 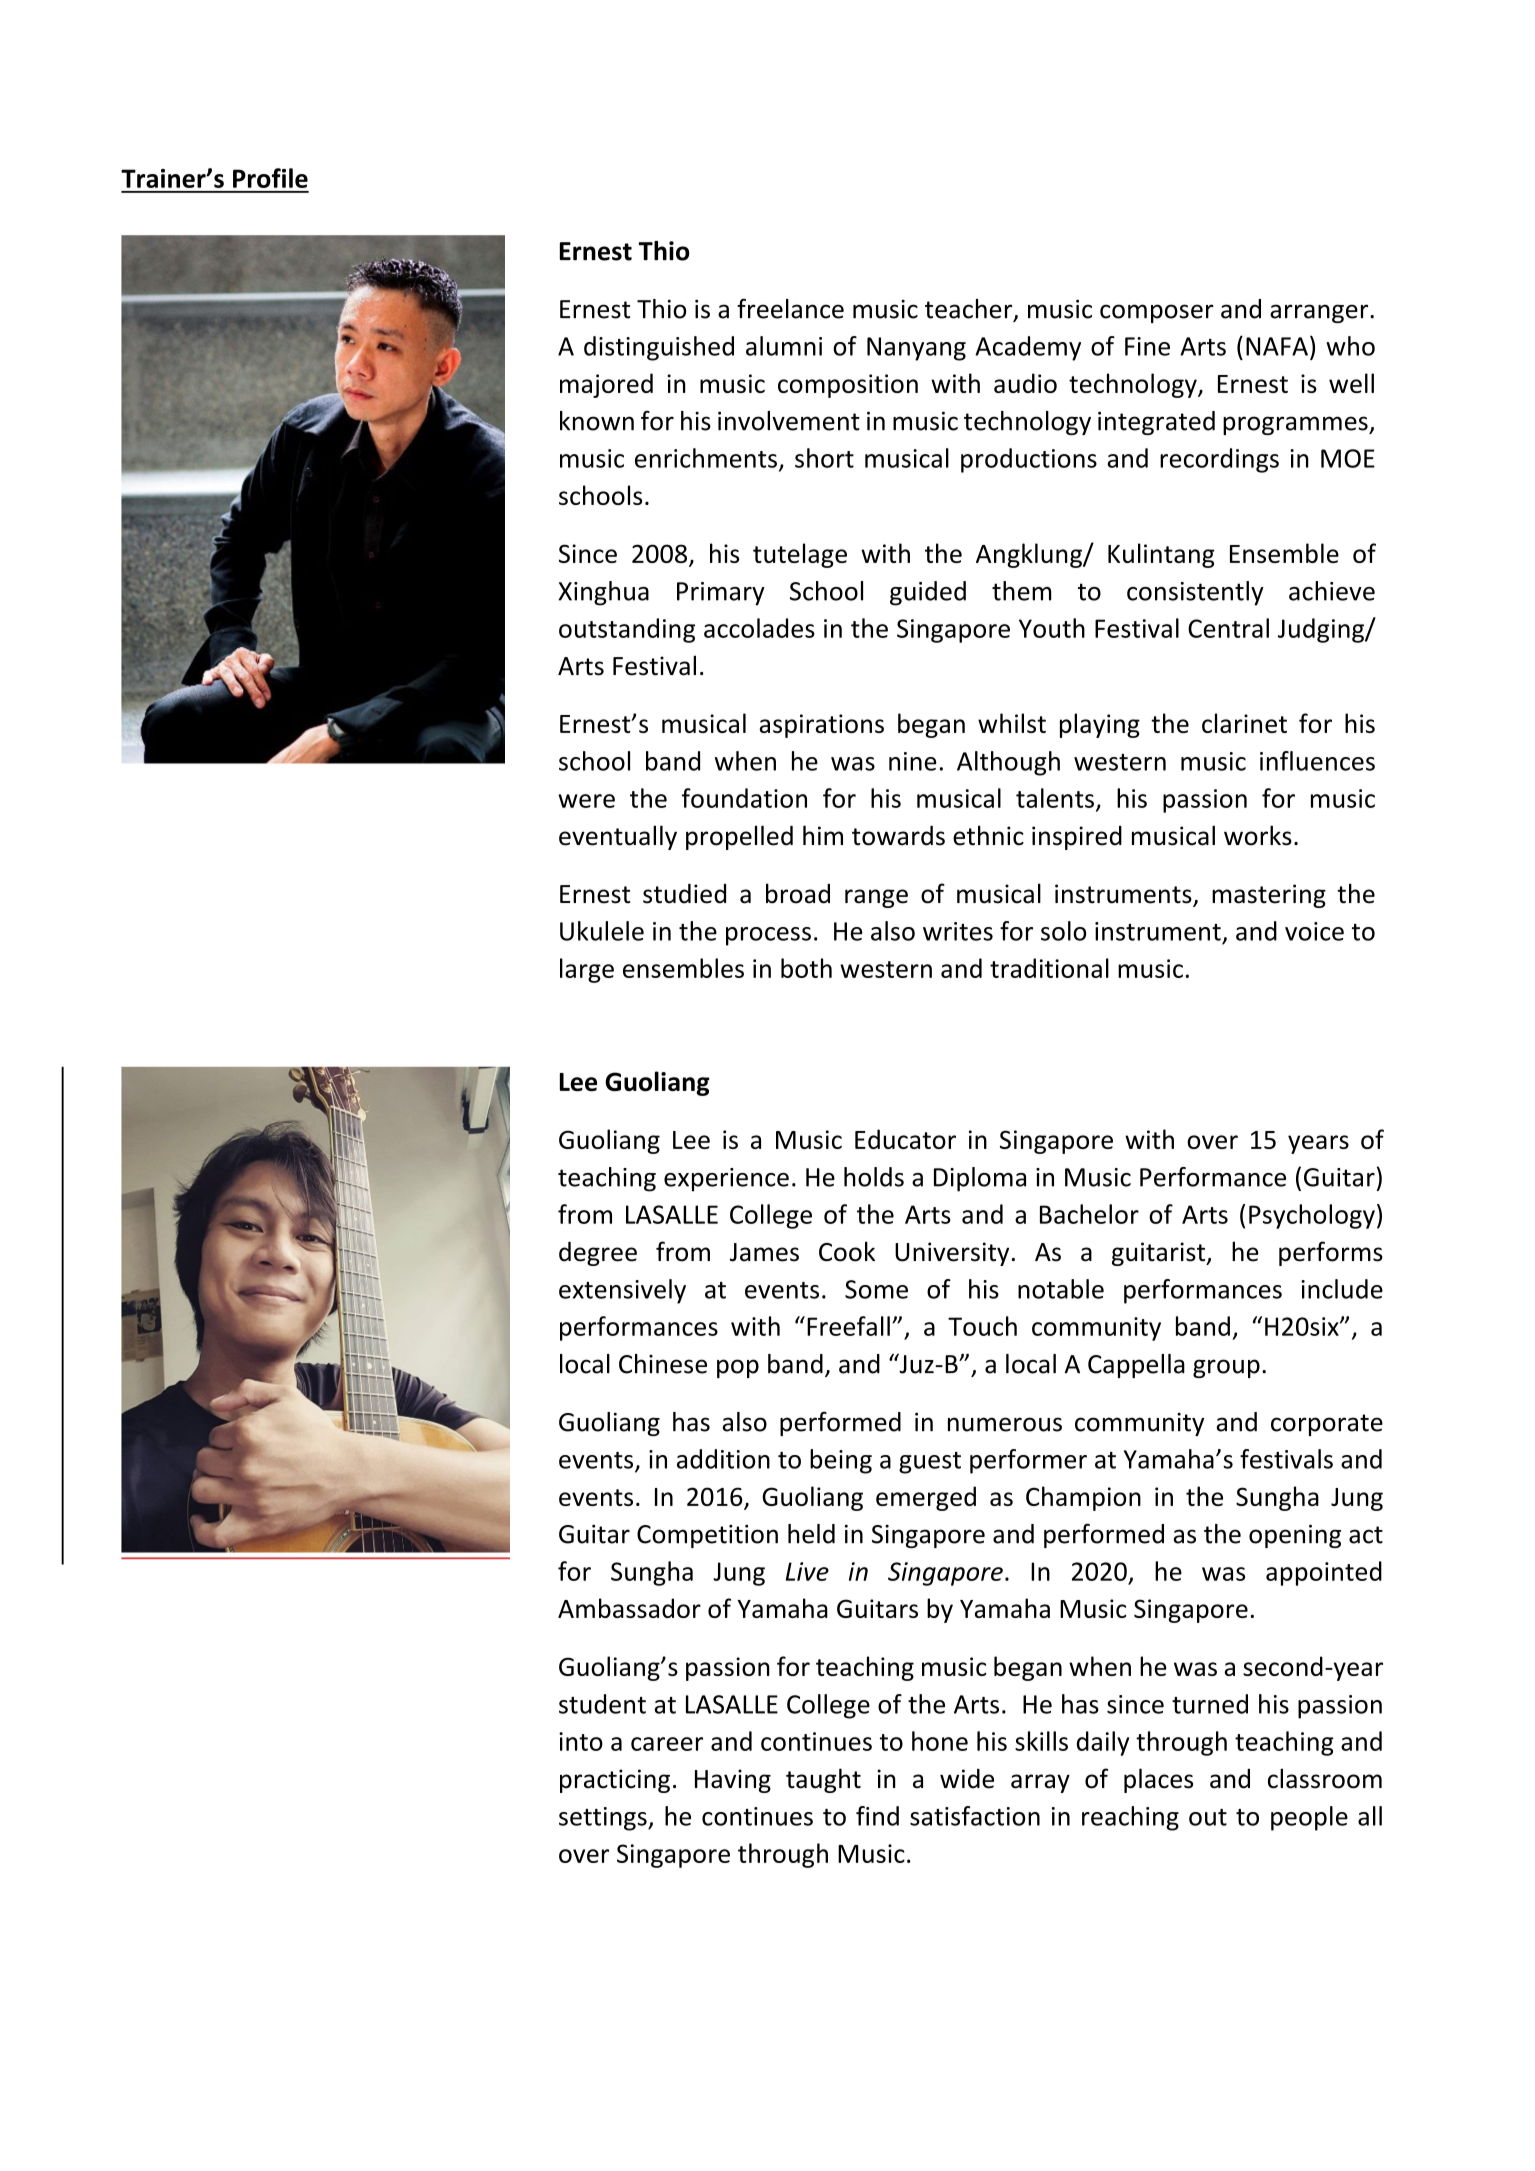 What do you see at coordinates (806, 968) in the screenshot?
I see `both` at bounding box center [806, 968].
